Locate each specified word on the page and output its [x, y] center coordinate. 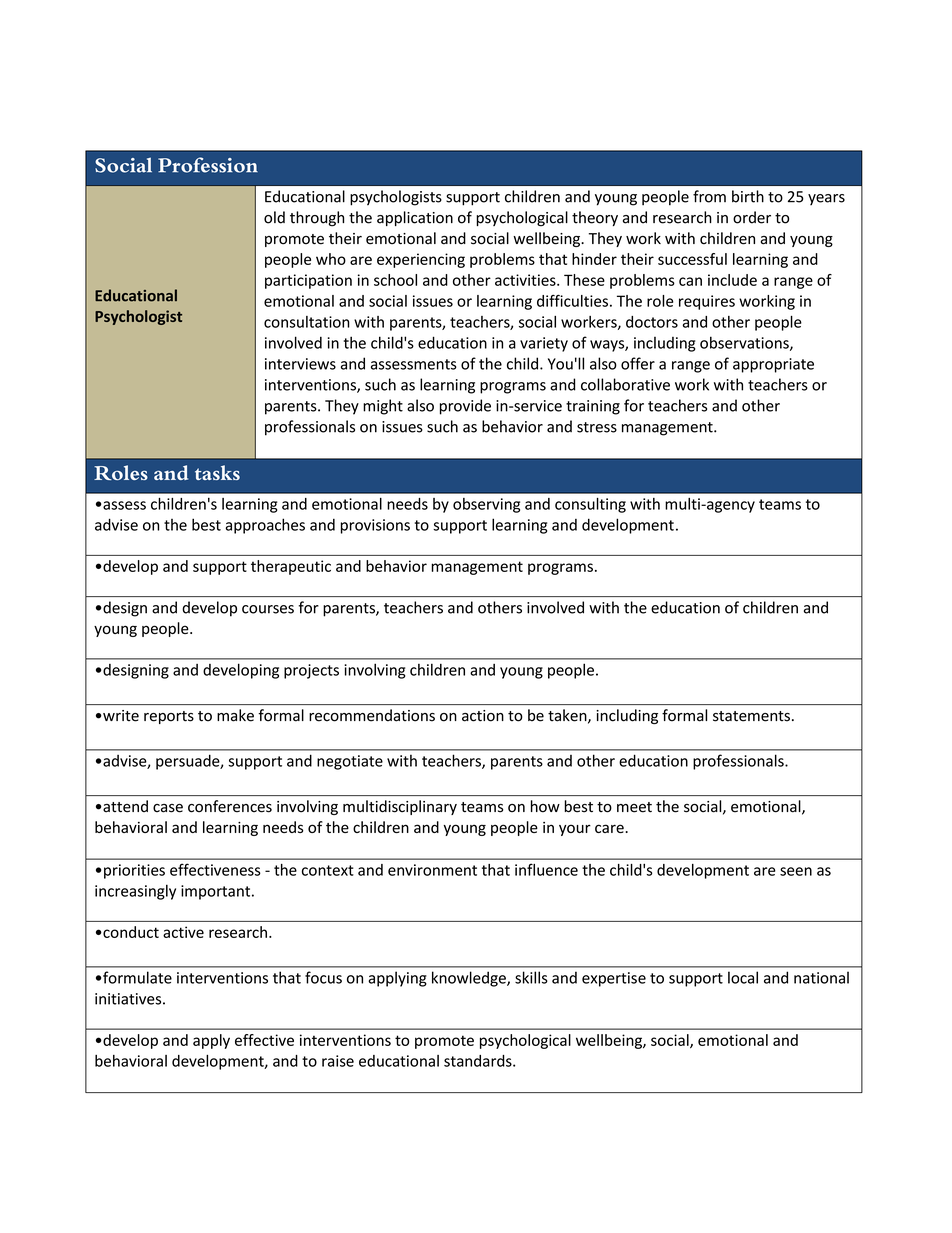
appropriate [773, 365]
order [752, 217]
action [483, 716]
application [415, 218]
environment [432, 870]
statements [751, 716]
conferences [230, 806]
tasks [217, 472]
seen [796, 871]
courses [268, 609]
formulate [137, 977]
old [274, 217]
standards [479, 1061]
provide [465, 407]
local [743, 977]
